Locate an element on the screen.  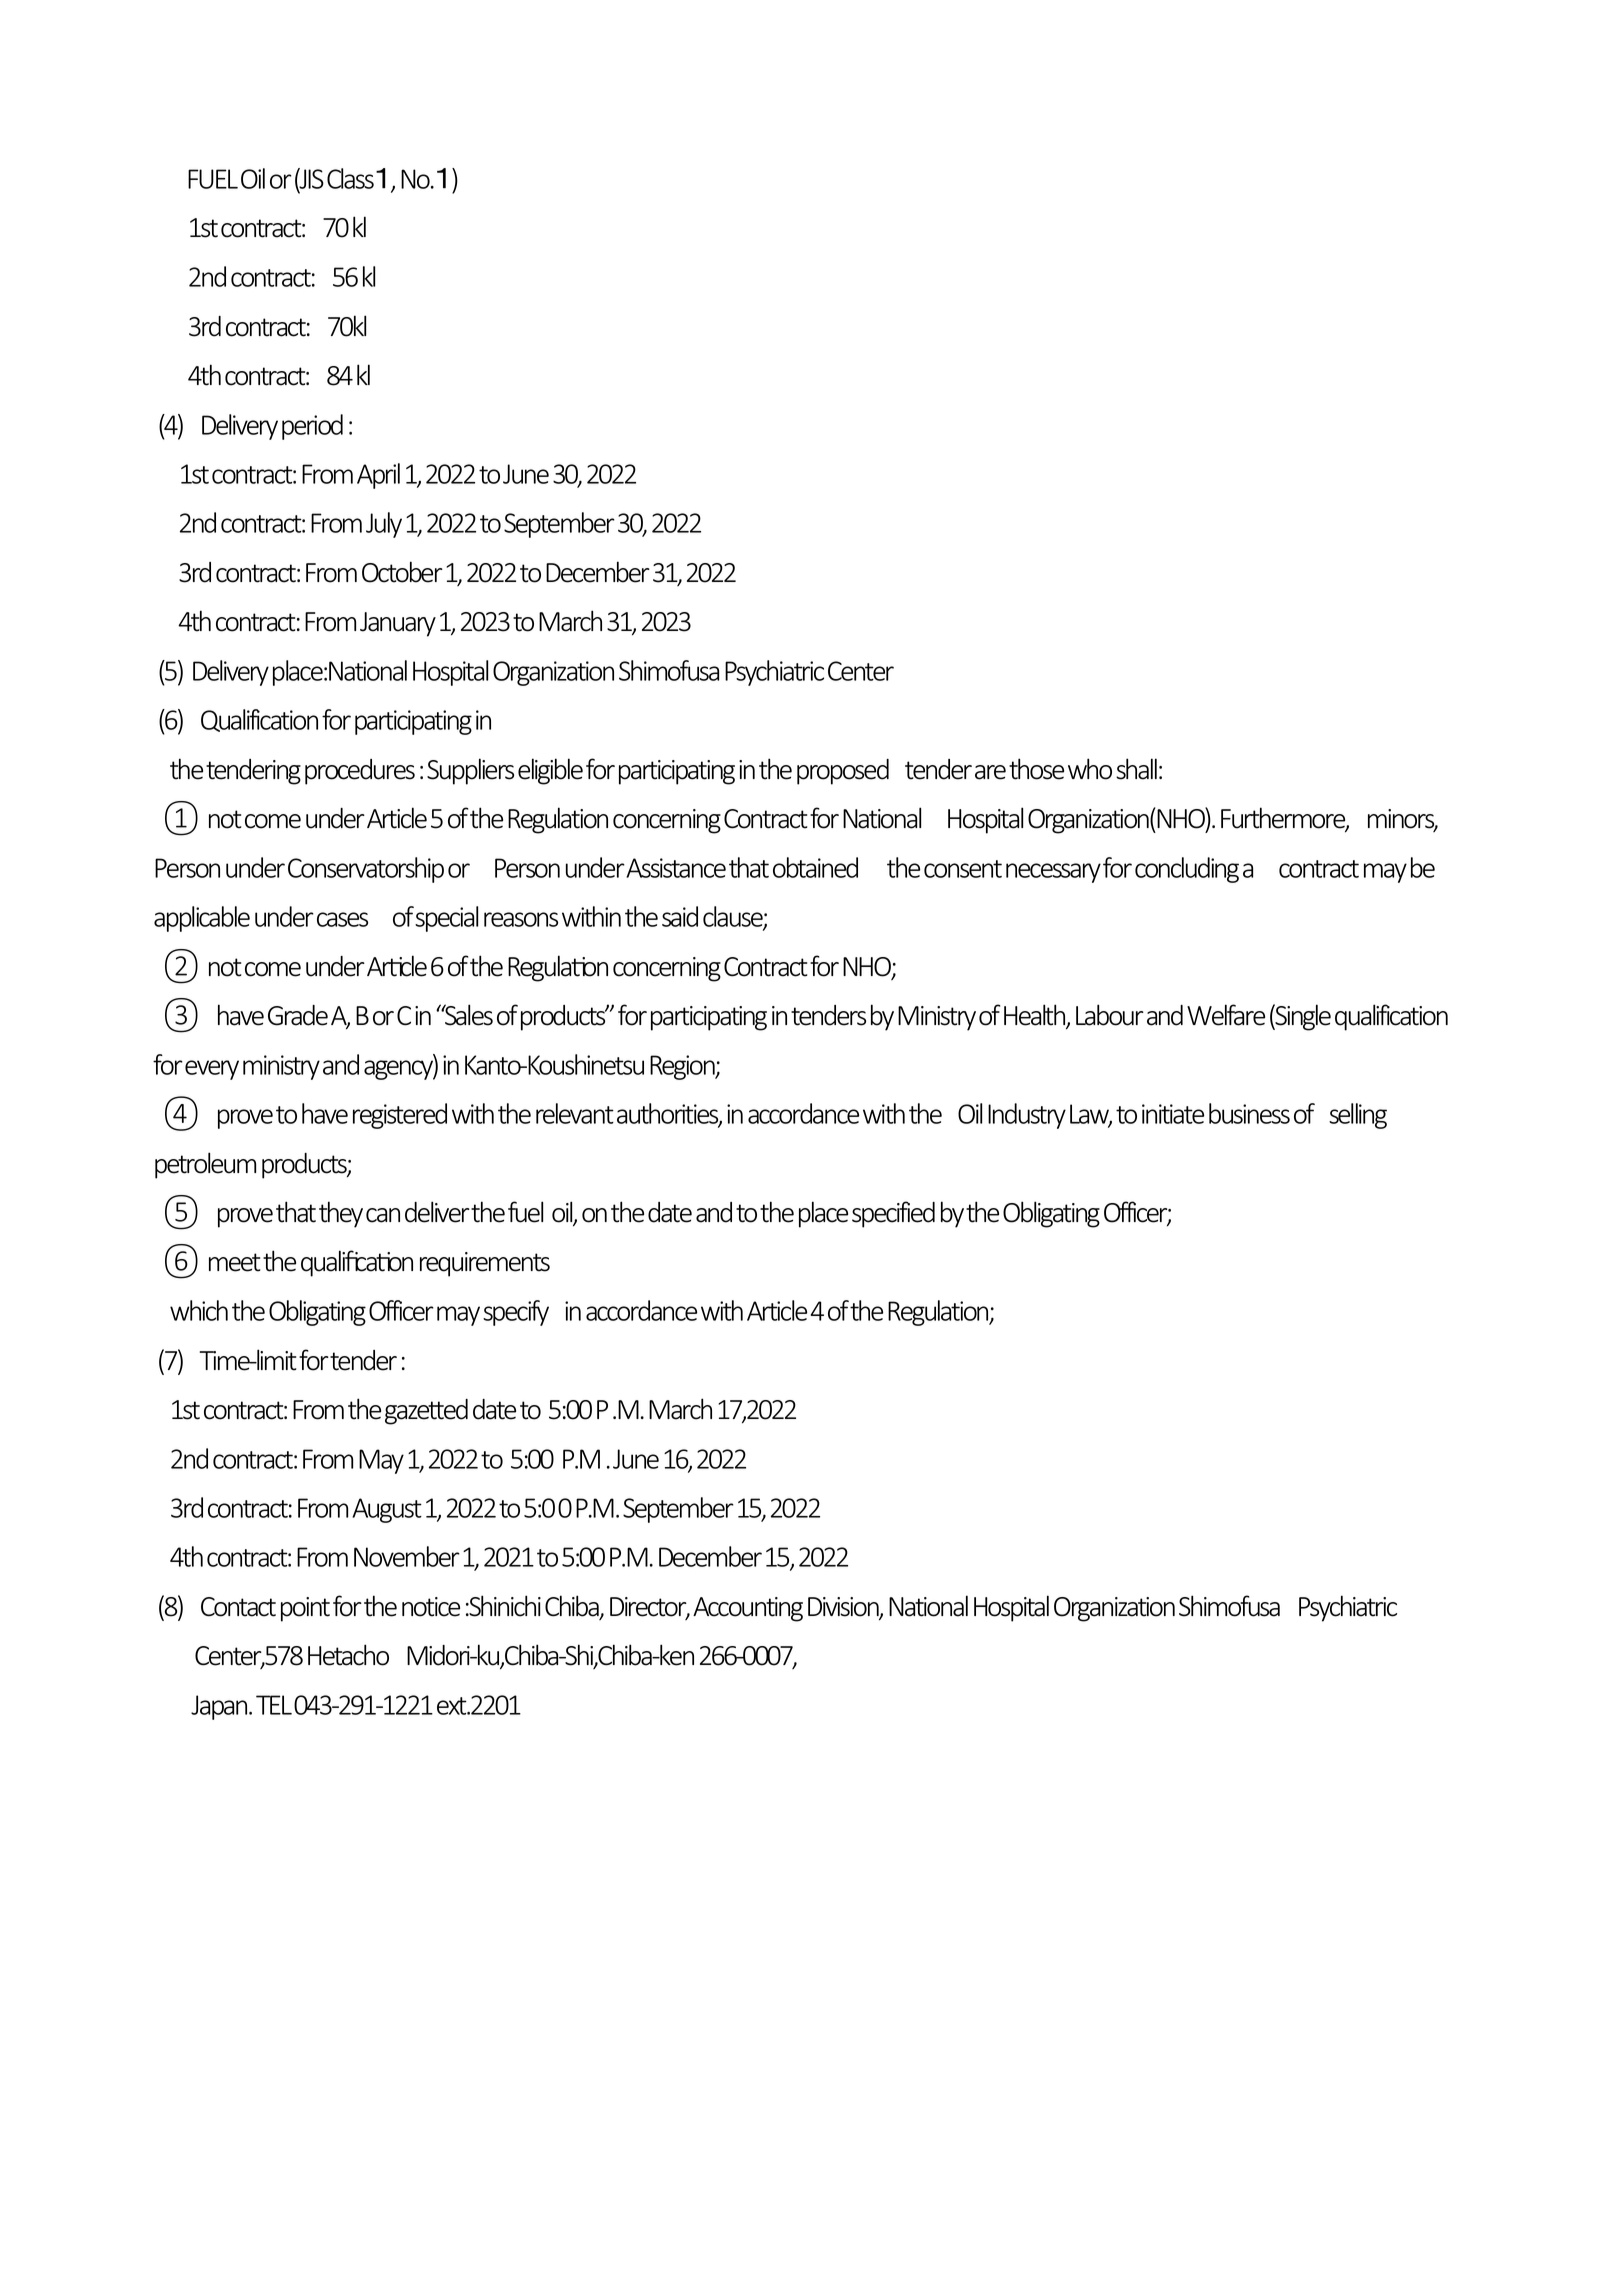
Accounting is located at coordinates (748, 1609).
